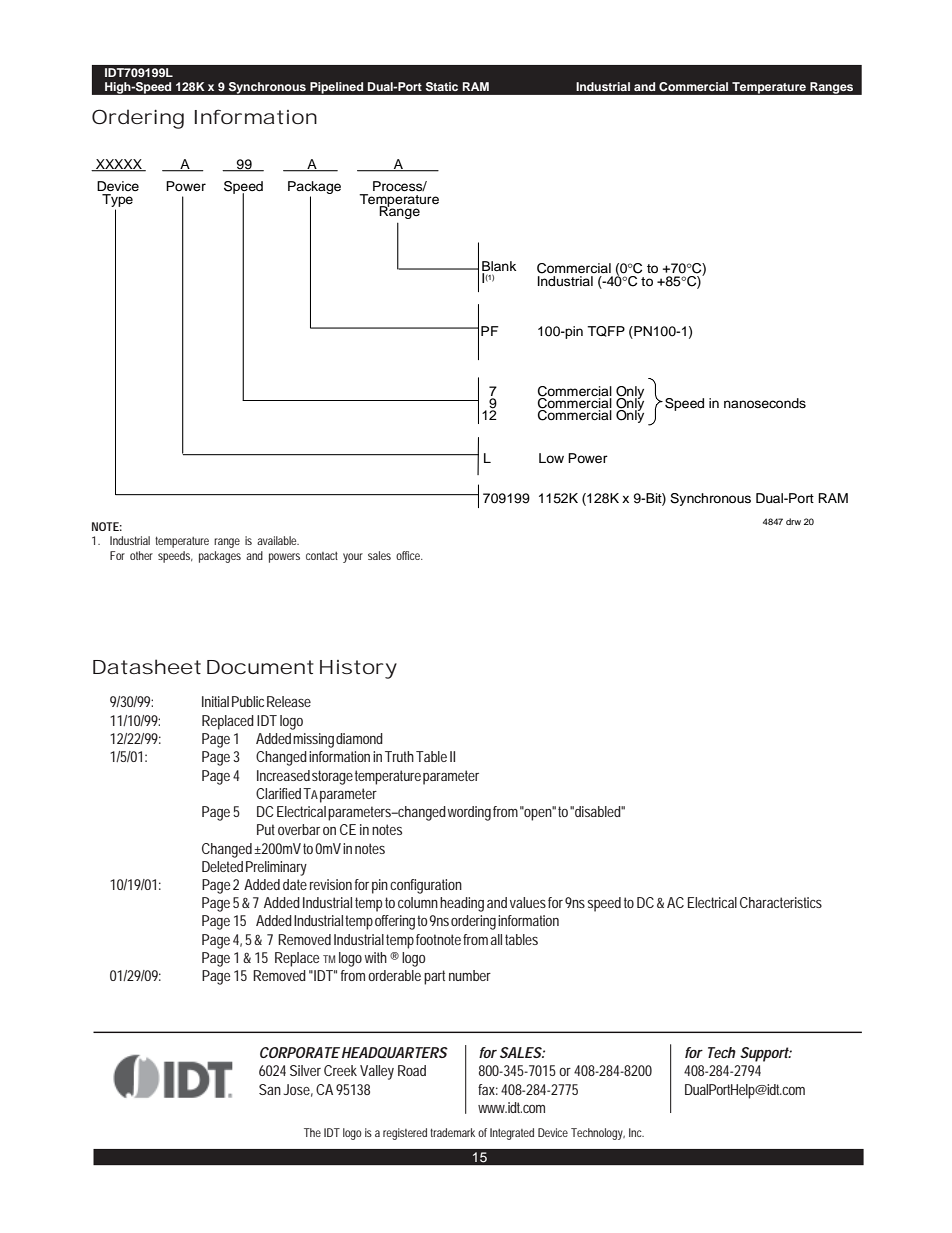  I want to click on Static, so click(442, 87).
